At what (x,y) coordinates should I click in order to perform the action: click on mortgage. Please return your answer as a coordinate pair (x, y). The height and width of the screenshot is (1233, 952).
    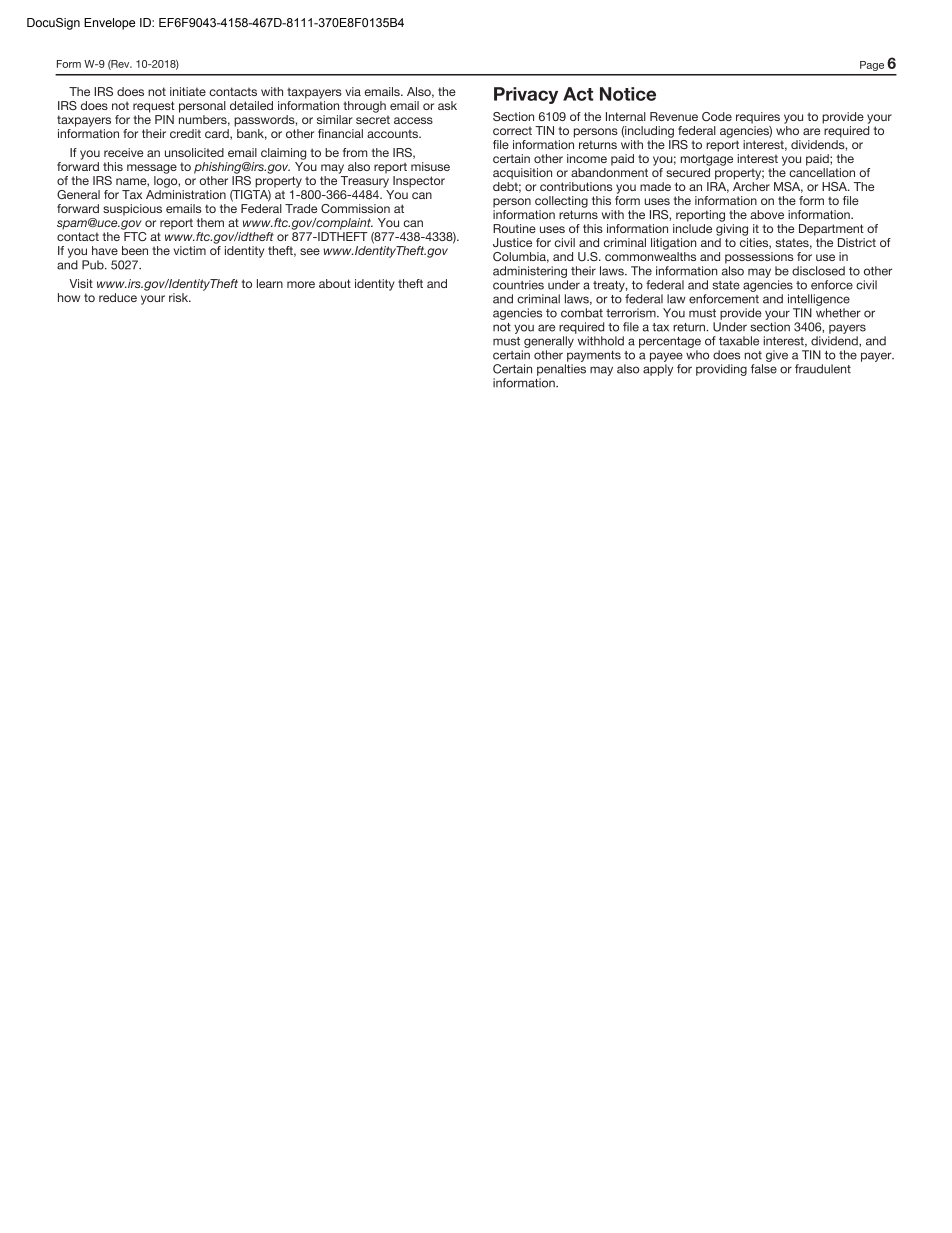
    Looking at the image, I should click on (707, 160).
